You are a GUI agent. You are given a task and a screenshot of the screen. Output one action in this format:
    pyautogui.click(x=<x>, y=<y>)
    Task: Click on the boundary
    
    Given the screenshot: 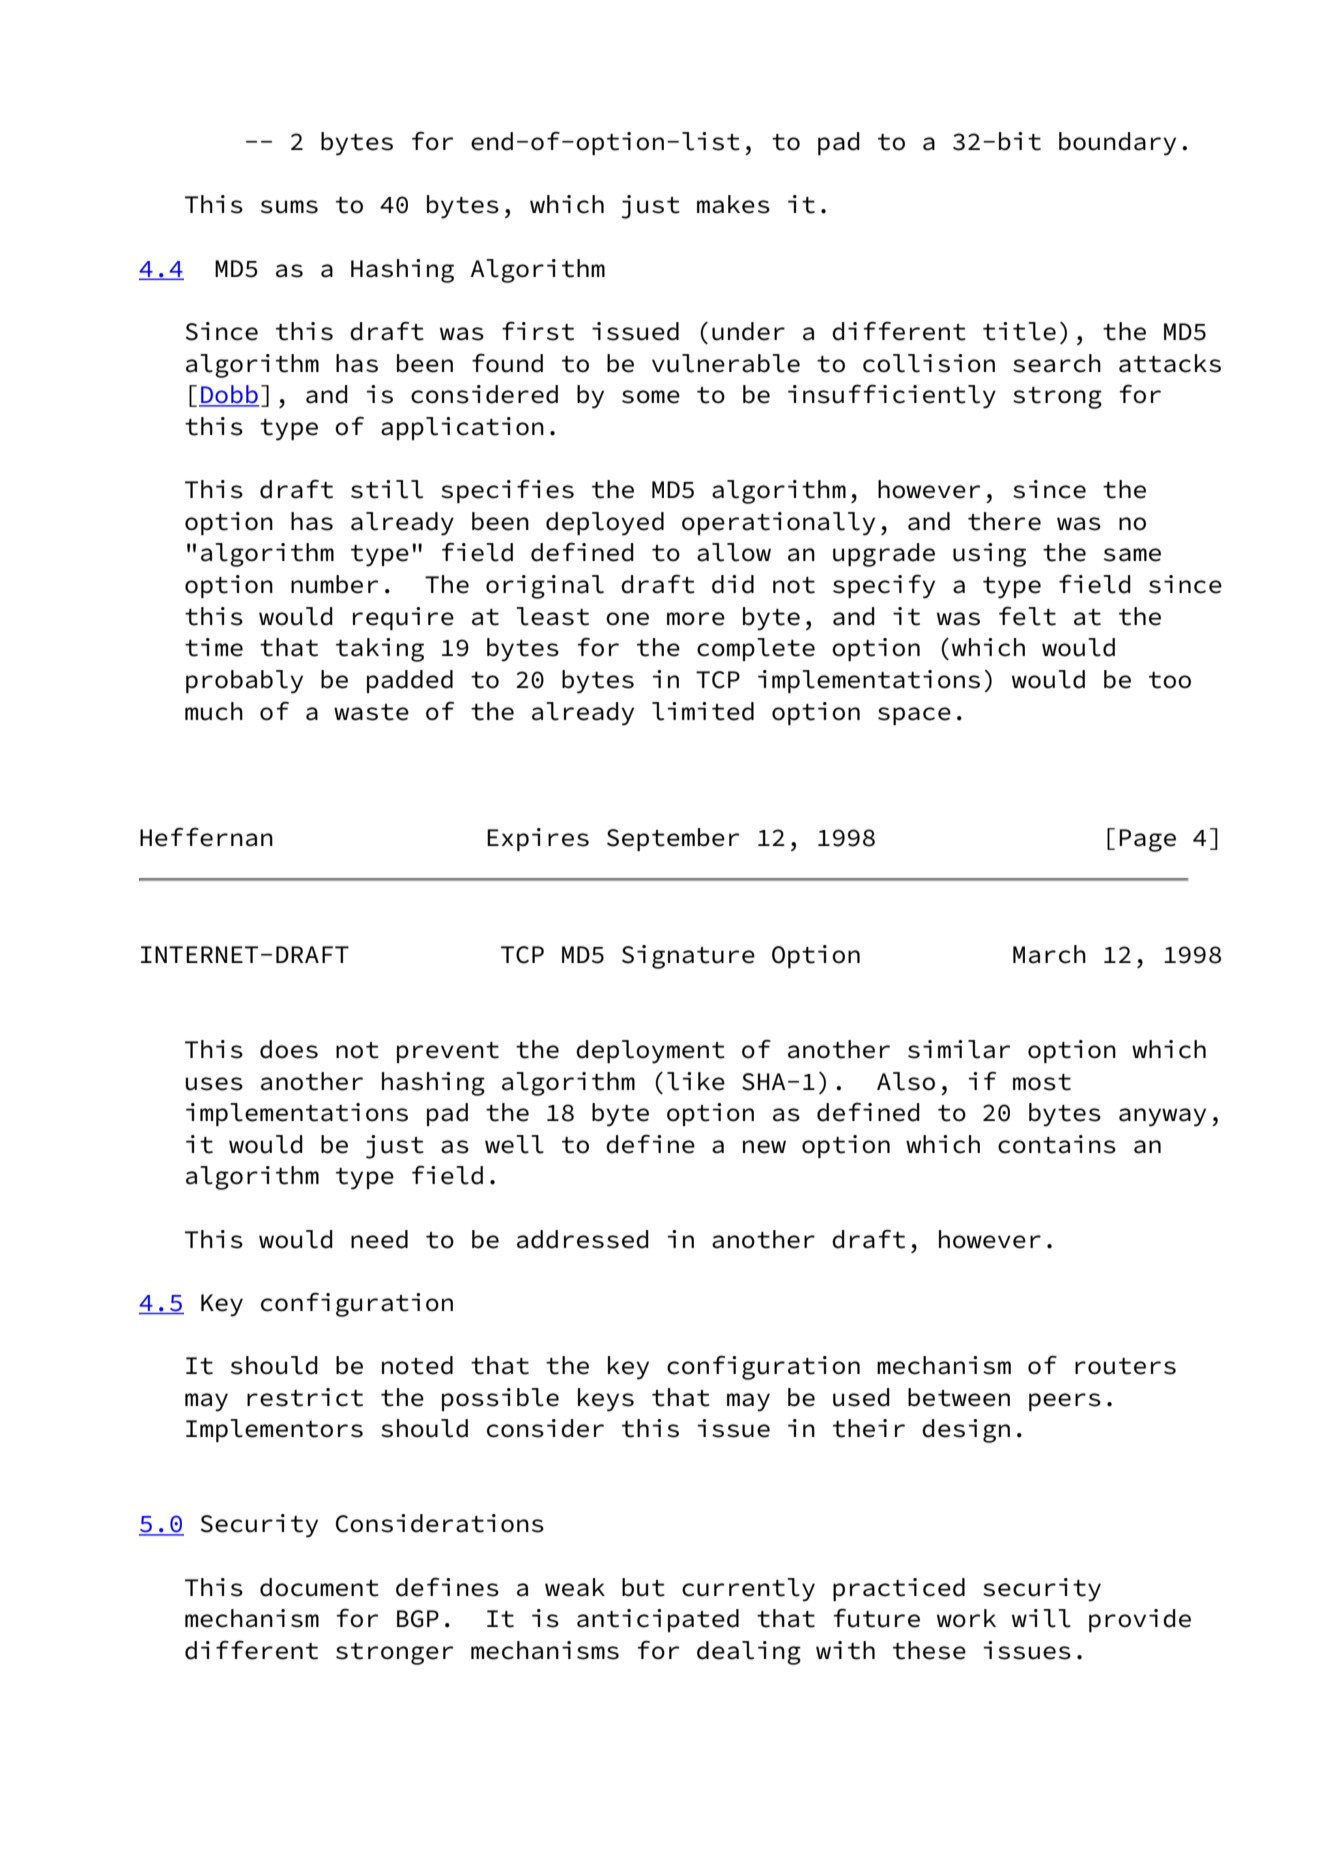 What is the action you would take?
    pyautogui.click(x=1117, y=144)
